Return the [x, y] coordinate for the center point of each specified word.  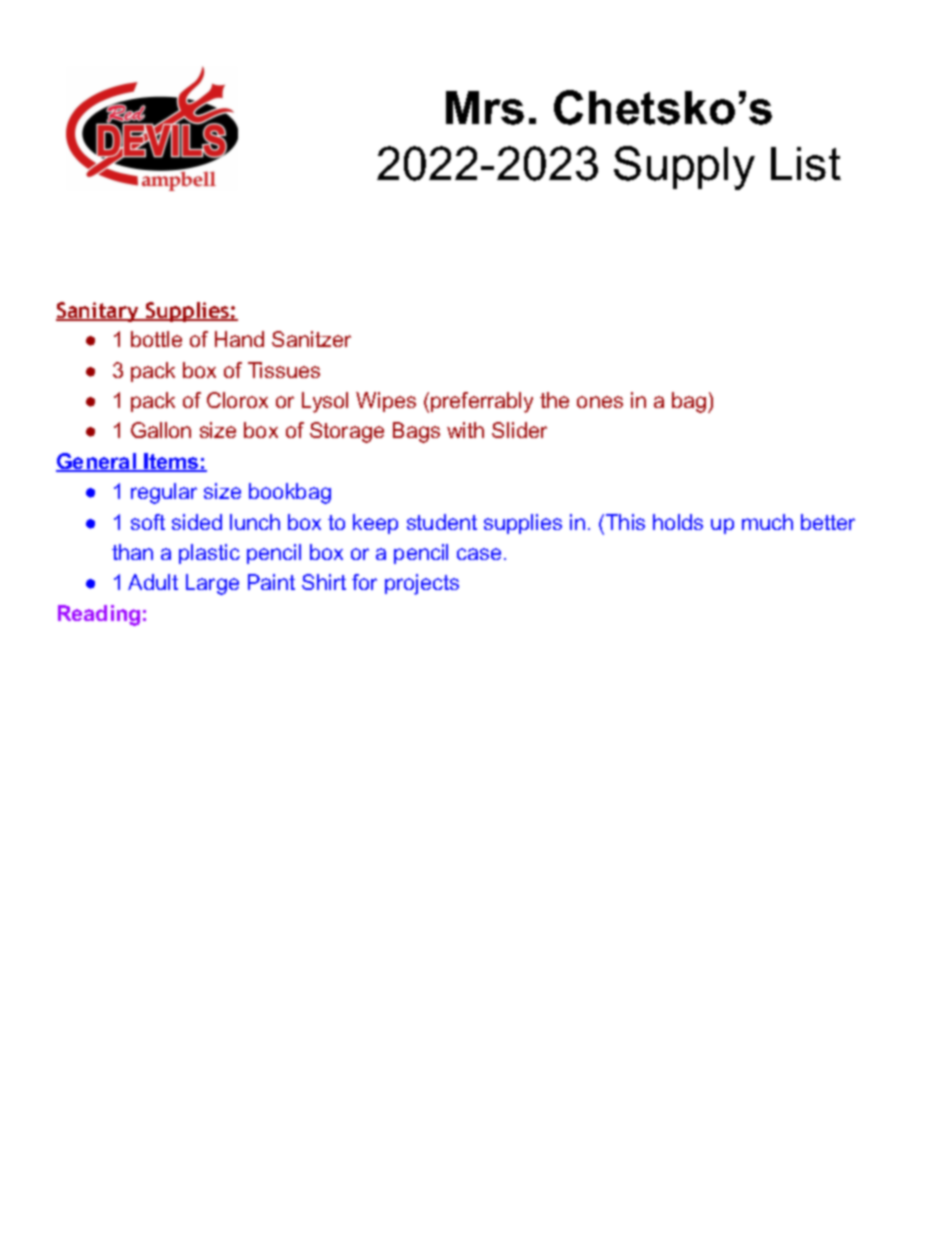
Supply [684, 168]
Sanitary [99, 312]
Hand [239, 339]
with [465, 430]
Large [212, 584]
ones [600, 402]
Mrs [485, 108]
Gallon [161, 430]
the [554, 400]
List [806, 164]
